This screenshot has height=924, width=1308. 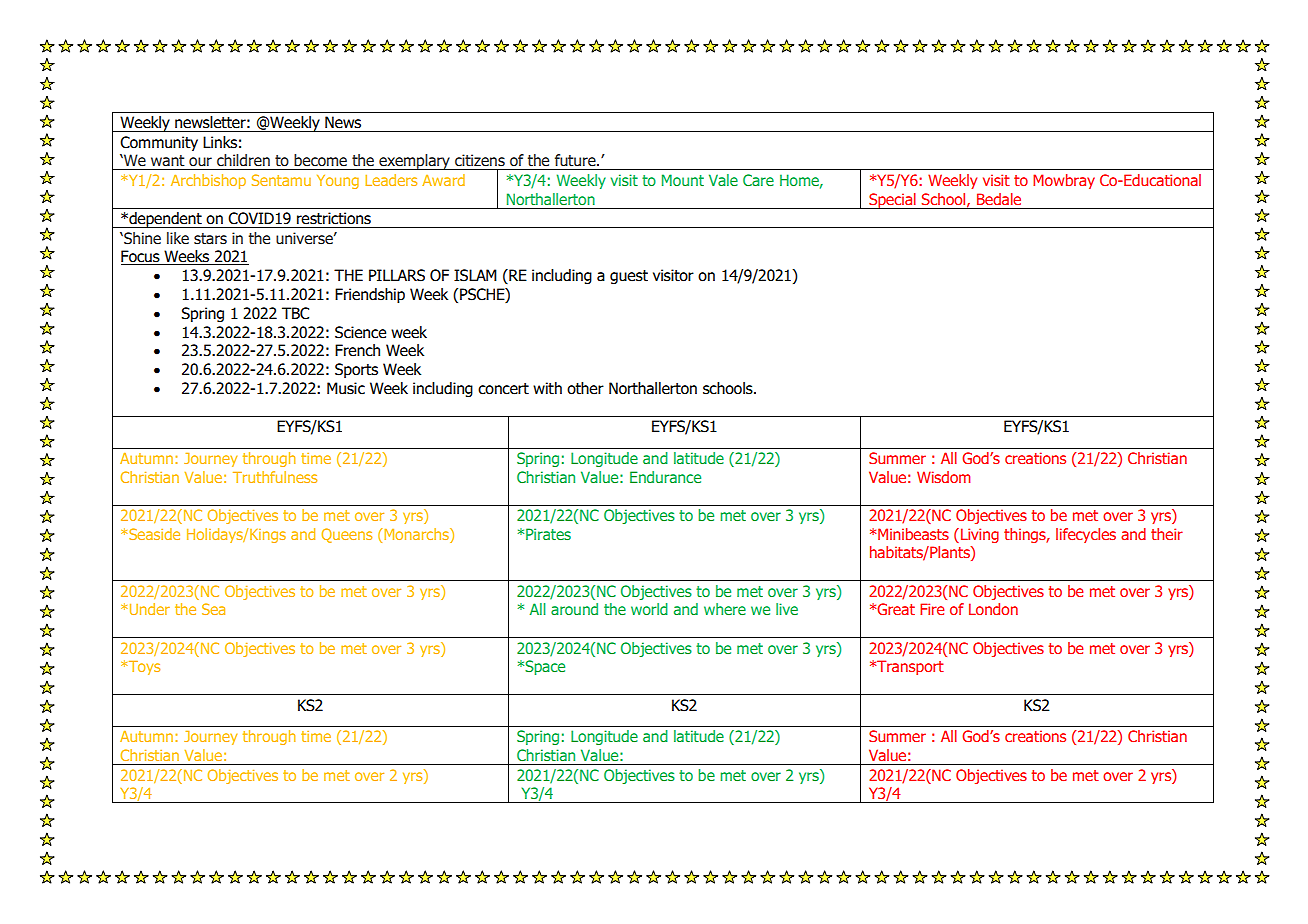 I want to click on Wisdom, so click(x=943, y=477).
